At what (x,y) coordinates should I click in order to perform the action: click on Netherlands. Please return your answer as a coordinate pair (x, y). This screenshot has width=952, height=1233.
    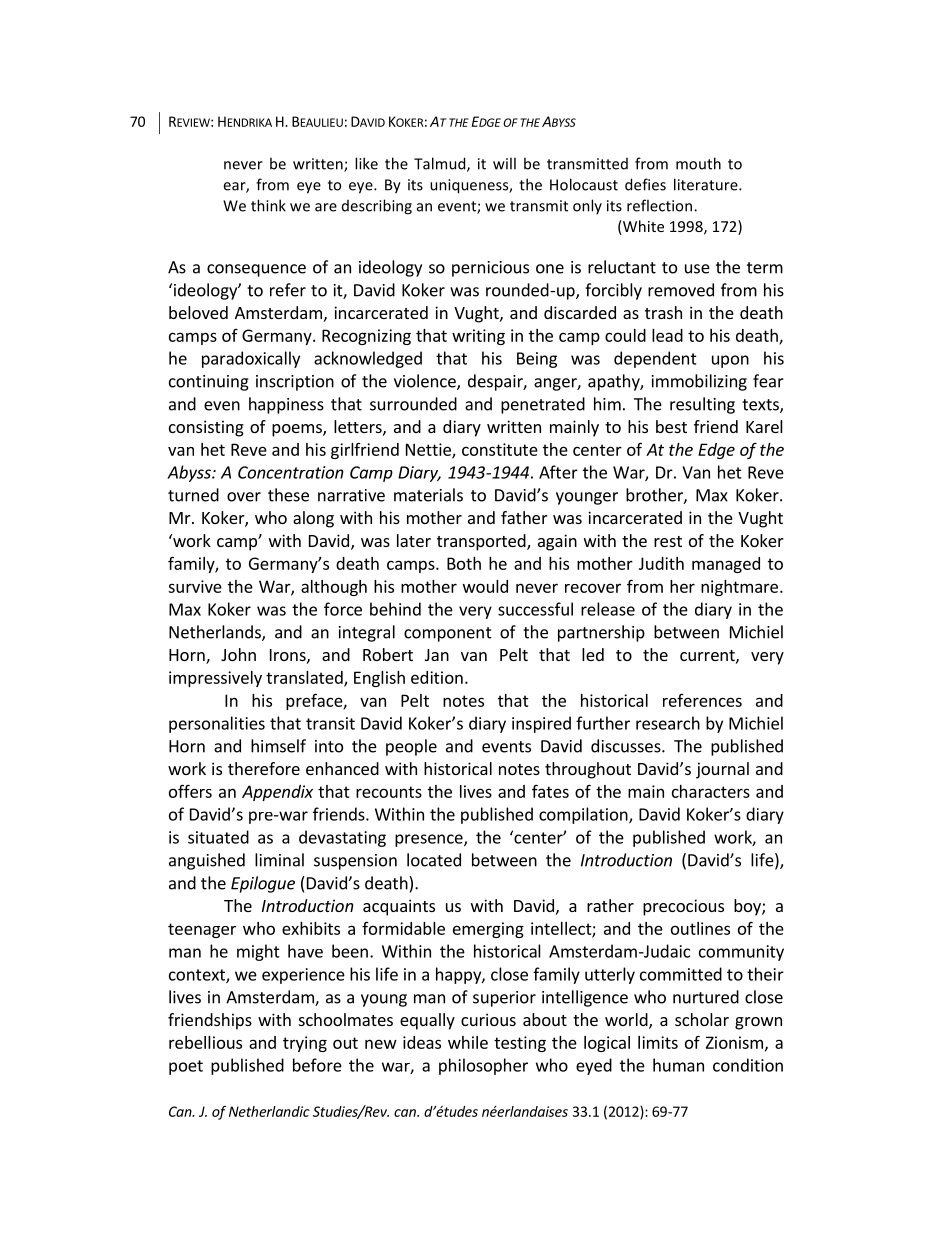
    Looking at the image, I should click on (216, 633).
